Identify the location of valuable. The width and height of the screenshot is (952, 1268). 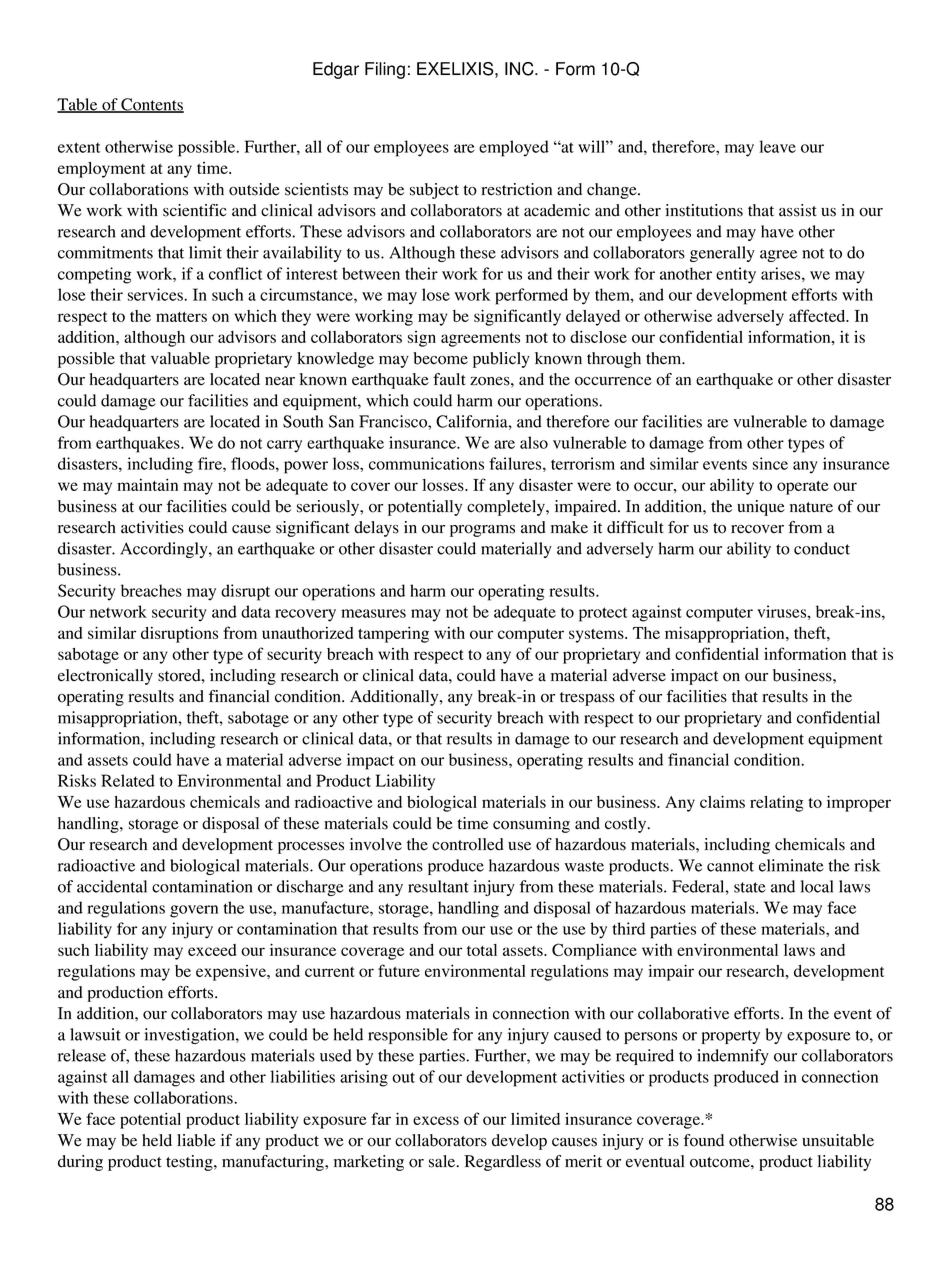
(180, 358).
